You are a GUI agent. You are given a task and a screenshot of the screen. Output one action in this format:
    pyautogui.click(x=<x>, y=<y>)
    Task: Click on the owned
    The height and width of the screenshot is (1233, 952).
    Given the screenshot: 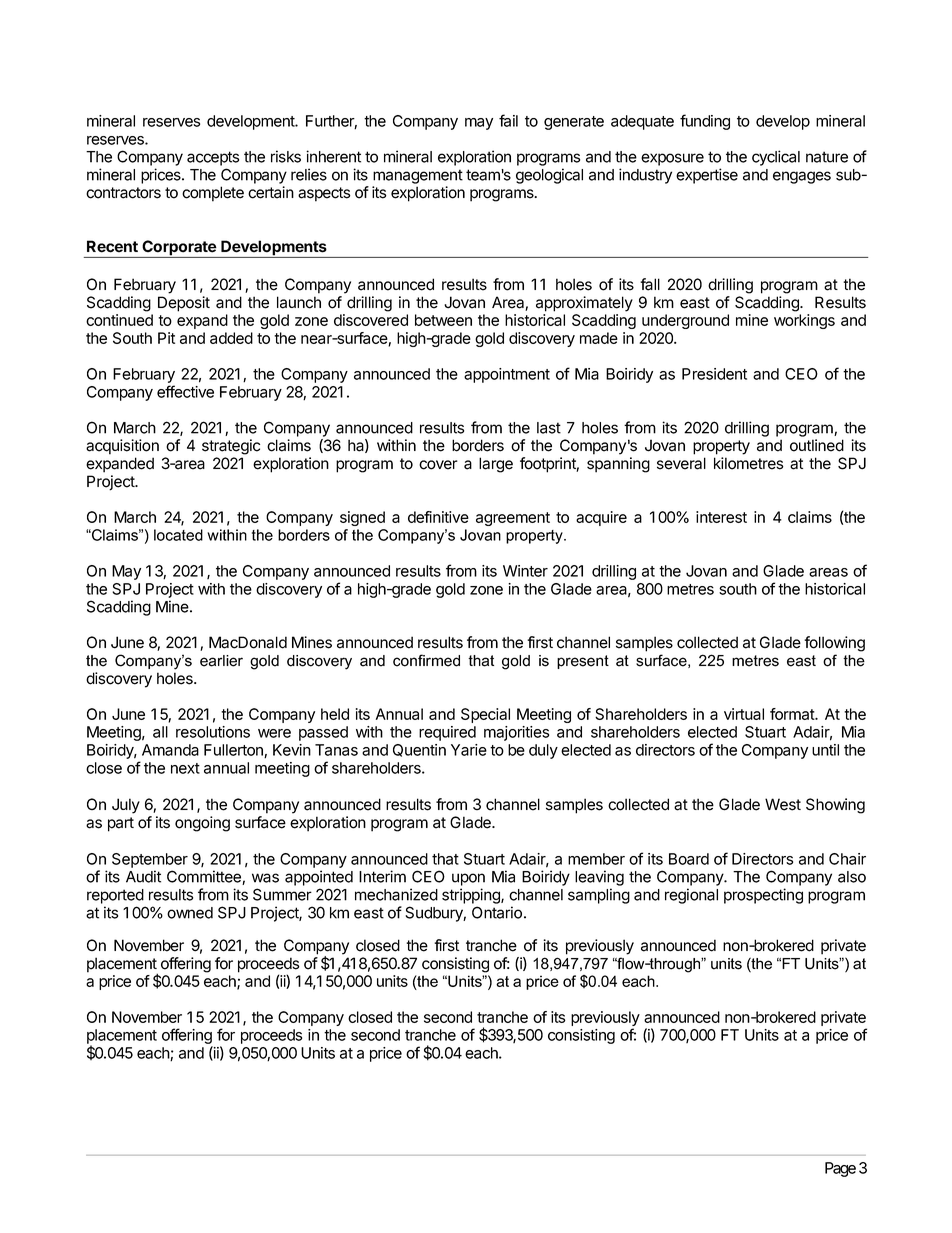 What is the action you would take?
    pyautogui.click(x=190, y=913)
